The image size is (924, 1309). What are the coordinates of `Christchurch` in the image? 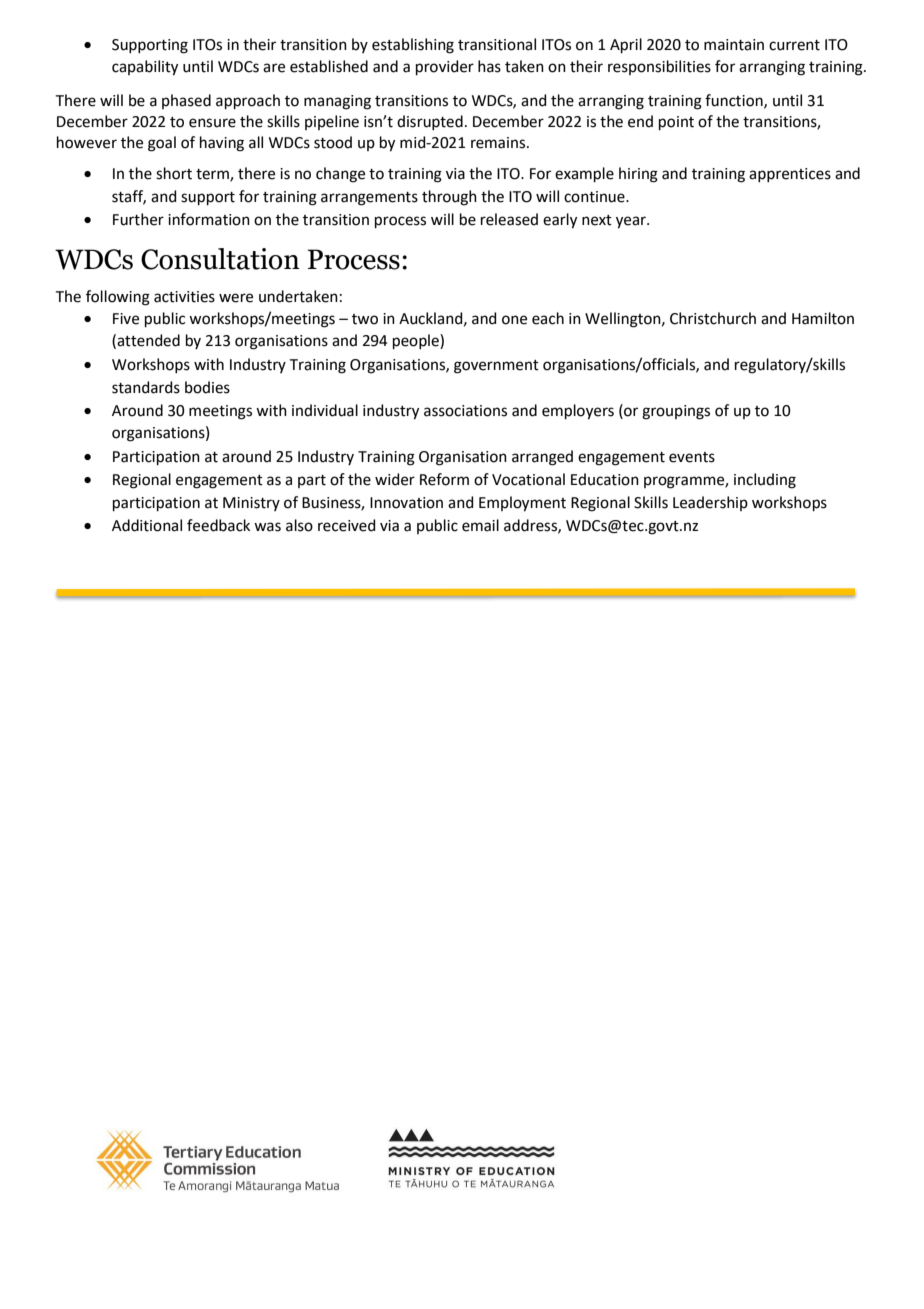 It's located at (713, 318).
